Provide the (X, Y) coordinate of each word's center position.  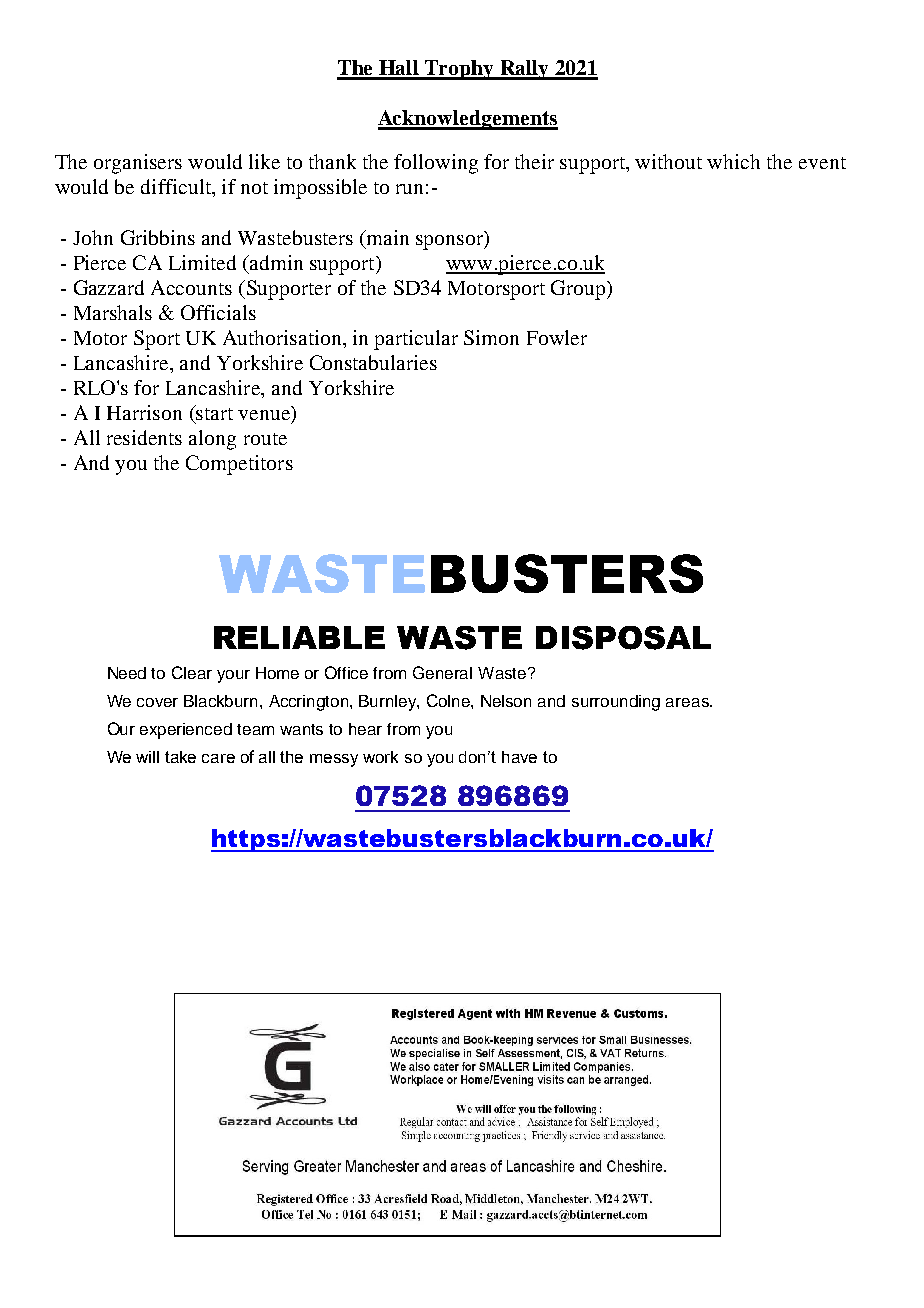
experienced (186, 731)
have (519, 757)
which (733, 161)
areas (688, 702)
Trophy (459, 70)
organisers (138, 164)
